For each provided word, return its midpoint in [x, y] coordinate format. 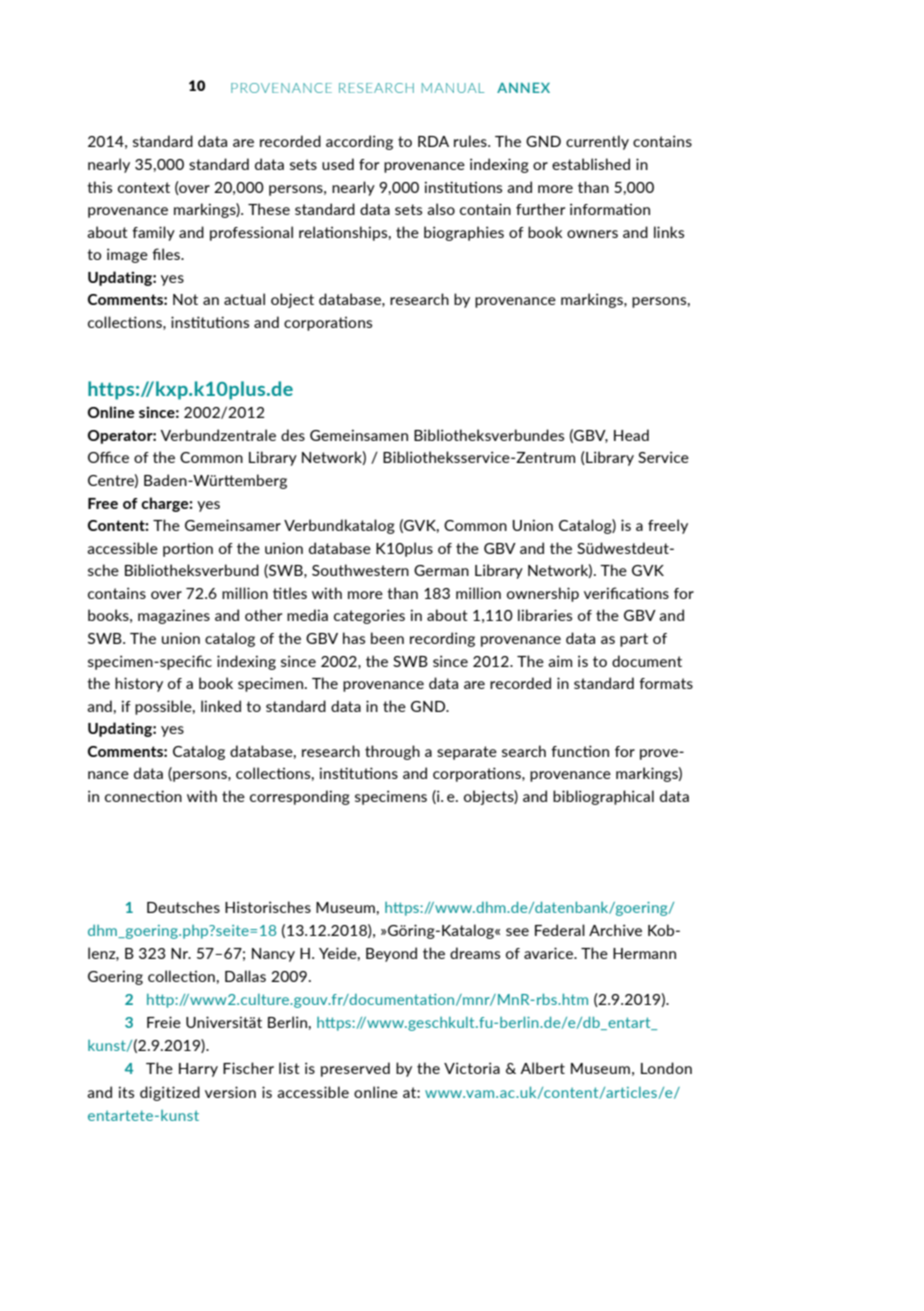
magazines [174, 616]
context [144, 187]
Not [185, 299]
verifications [626, 593]
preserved [355, 1069]
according [359, 142]
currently [597, 142]
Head [631, 435]
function [580, 751]
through [392, 752]
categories [369, 616]
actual [244, 299]
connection [143, 796]
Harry [198, 1070]
